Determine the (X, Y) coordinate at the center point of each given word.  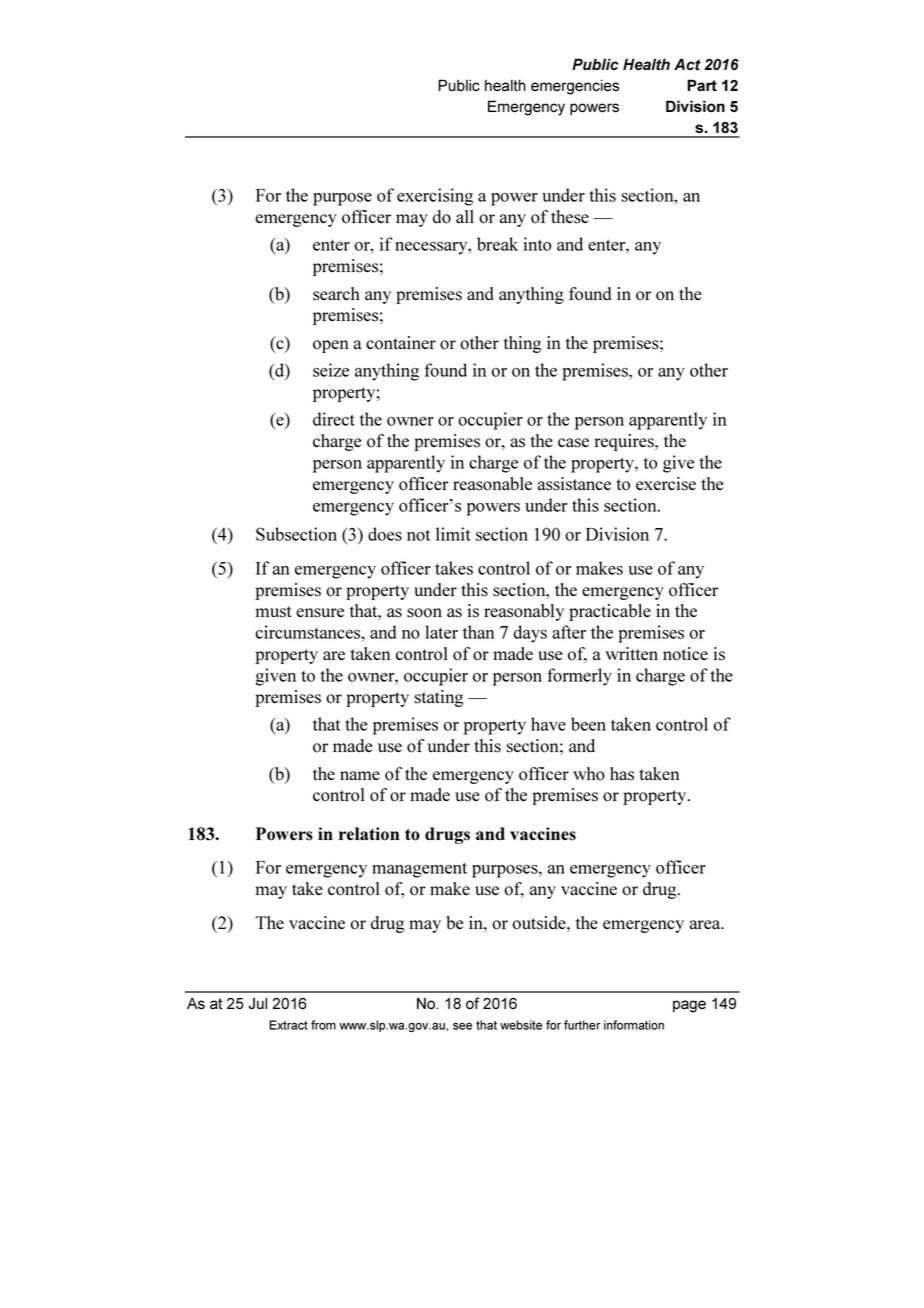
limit (453, 534)
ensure (320, 613)
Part (702, 85)
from (323, 1025)
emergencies (575, 87)
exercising (435, 197)
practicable (610, 612)
